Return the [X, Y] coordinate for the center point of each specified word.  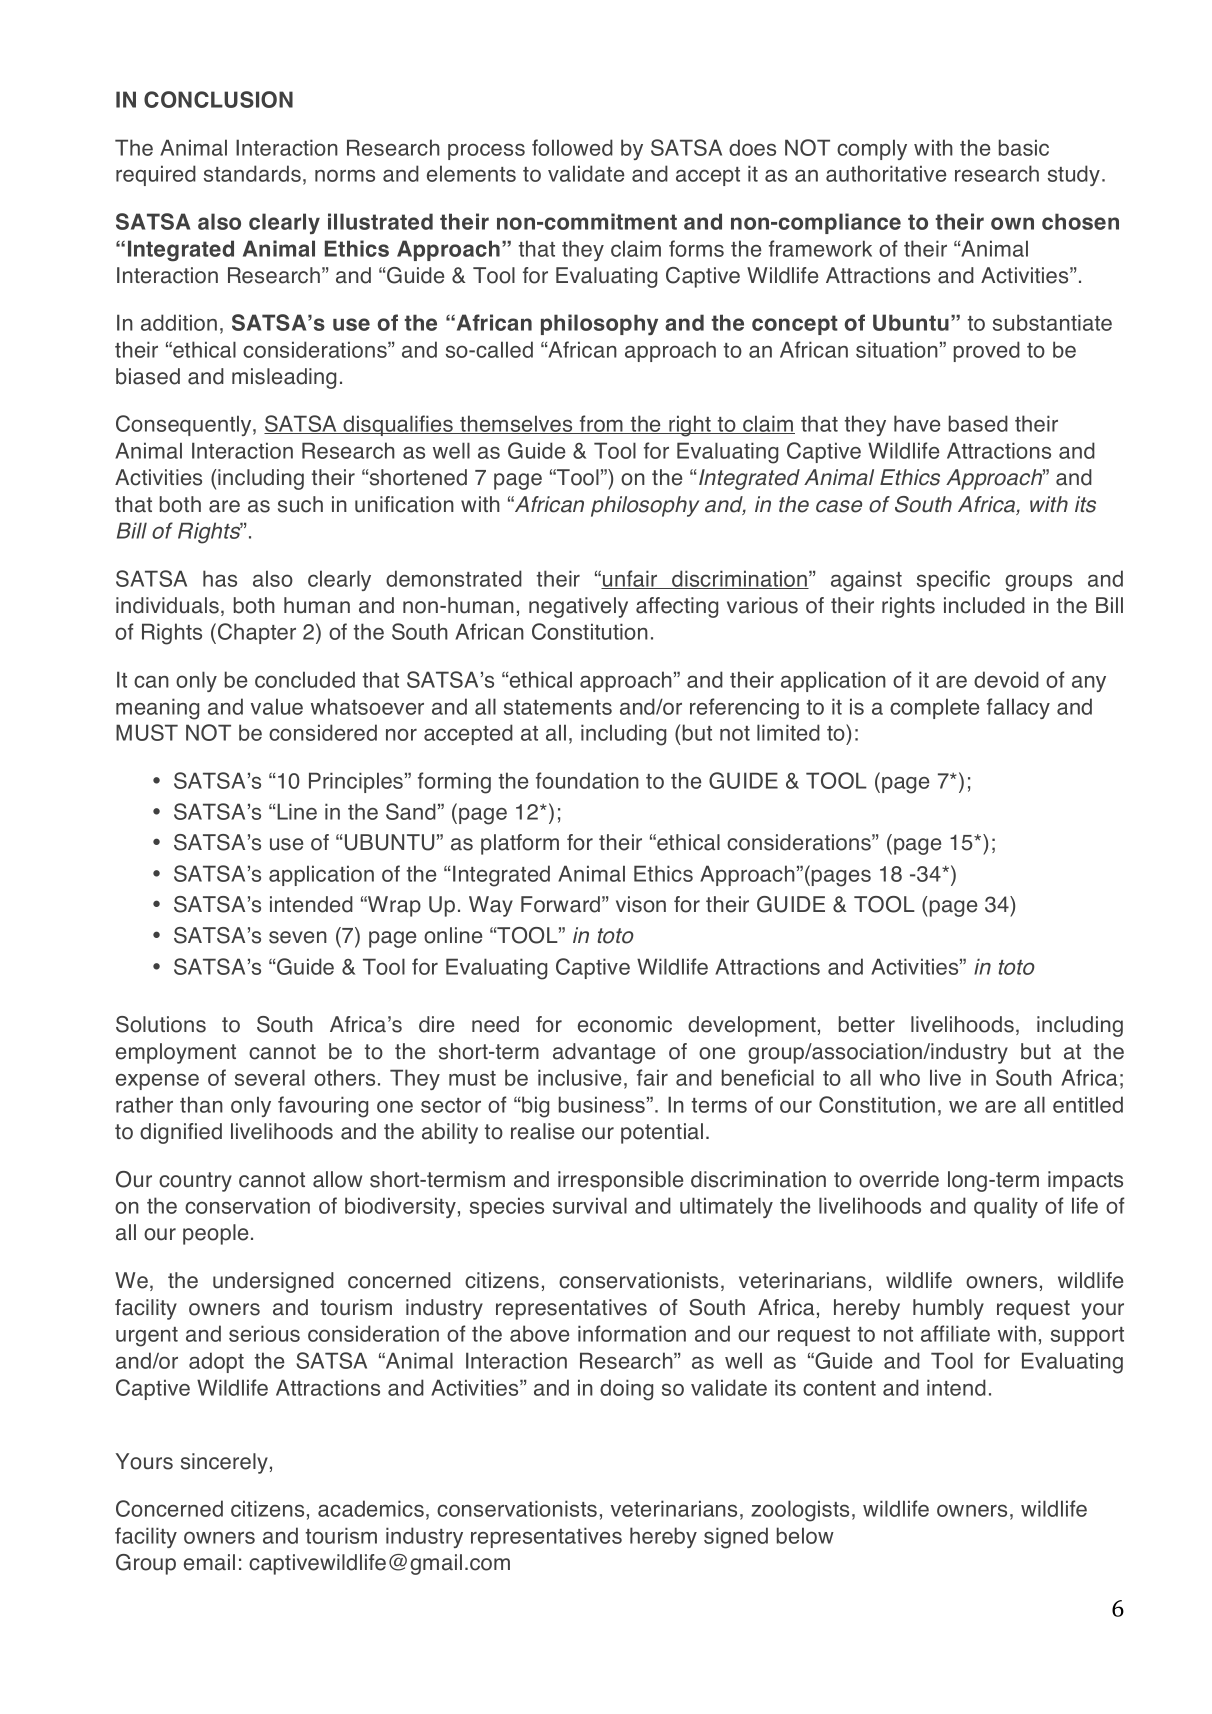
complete [935, 708]
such [300, 504]
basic [1024, 147]
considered [323, 732]
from [601, 424]
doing [626, 1390]
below [805, 1535]
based [978, 423]
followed [572, 147]
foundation [587, 780]
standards [252, 173]
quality [1006, 1207]
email [209, 1562]
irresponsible [620, 1181]
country [195, 1182]
